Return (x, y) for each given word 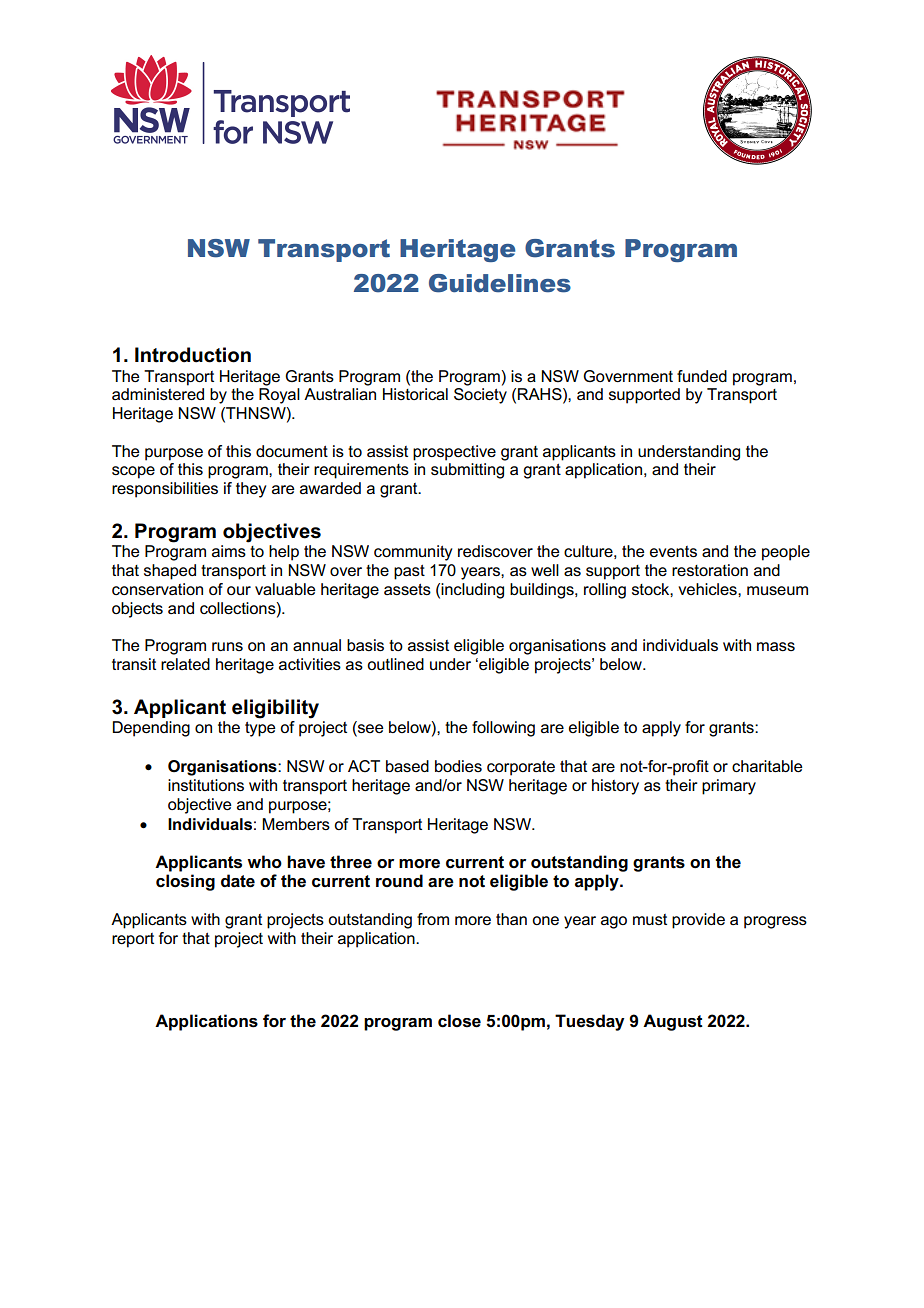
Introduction (193, 355)
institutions (206, 785)
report (133, 940)
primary (729, 787)
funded (702, 376)
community (413, 553)
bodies (458, 766)
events (673, 551)
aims (229, 551)
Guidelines (500, 283)
